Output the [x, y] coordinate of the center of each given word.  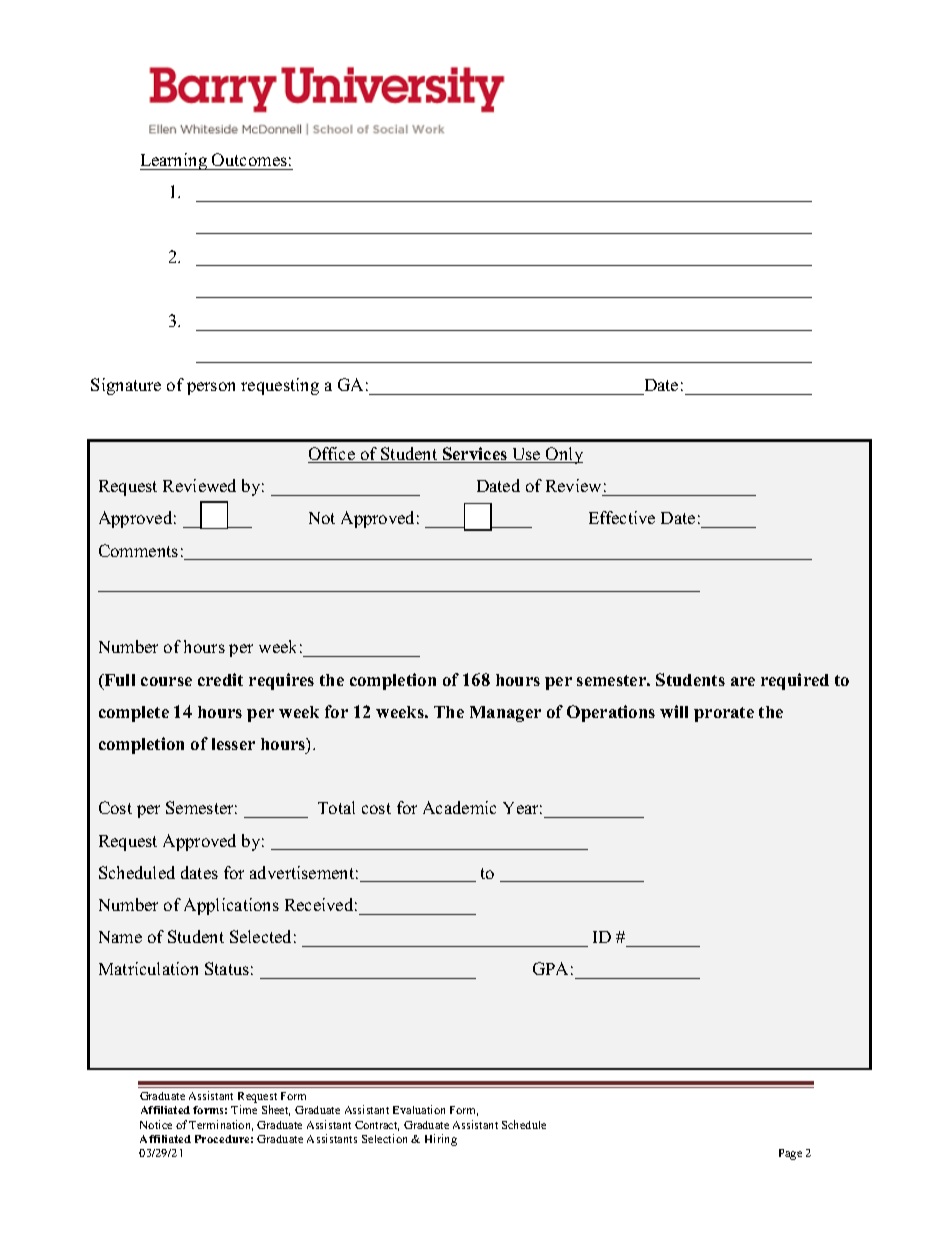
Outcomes [249, 159]
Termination [221, 1125]
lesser [233, 744]
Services [475, 455]
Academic [459, 807]
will [674, 711]
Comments [138, 550]
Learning [175, 161]
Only [563, 455]
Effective [622, 517]
